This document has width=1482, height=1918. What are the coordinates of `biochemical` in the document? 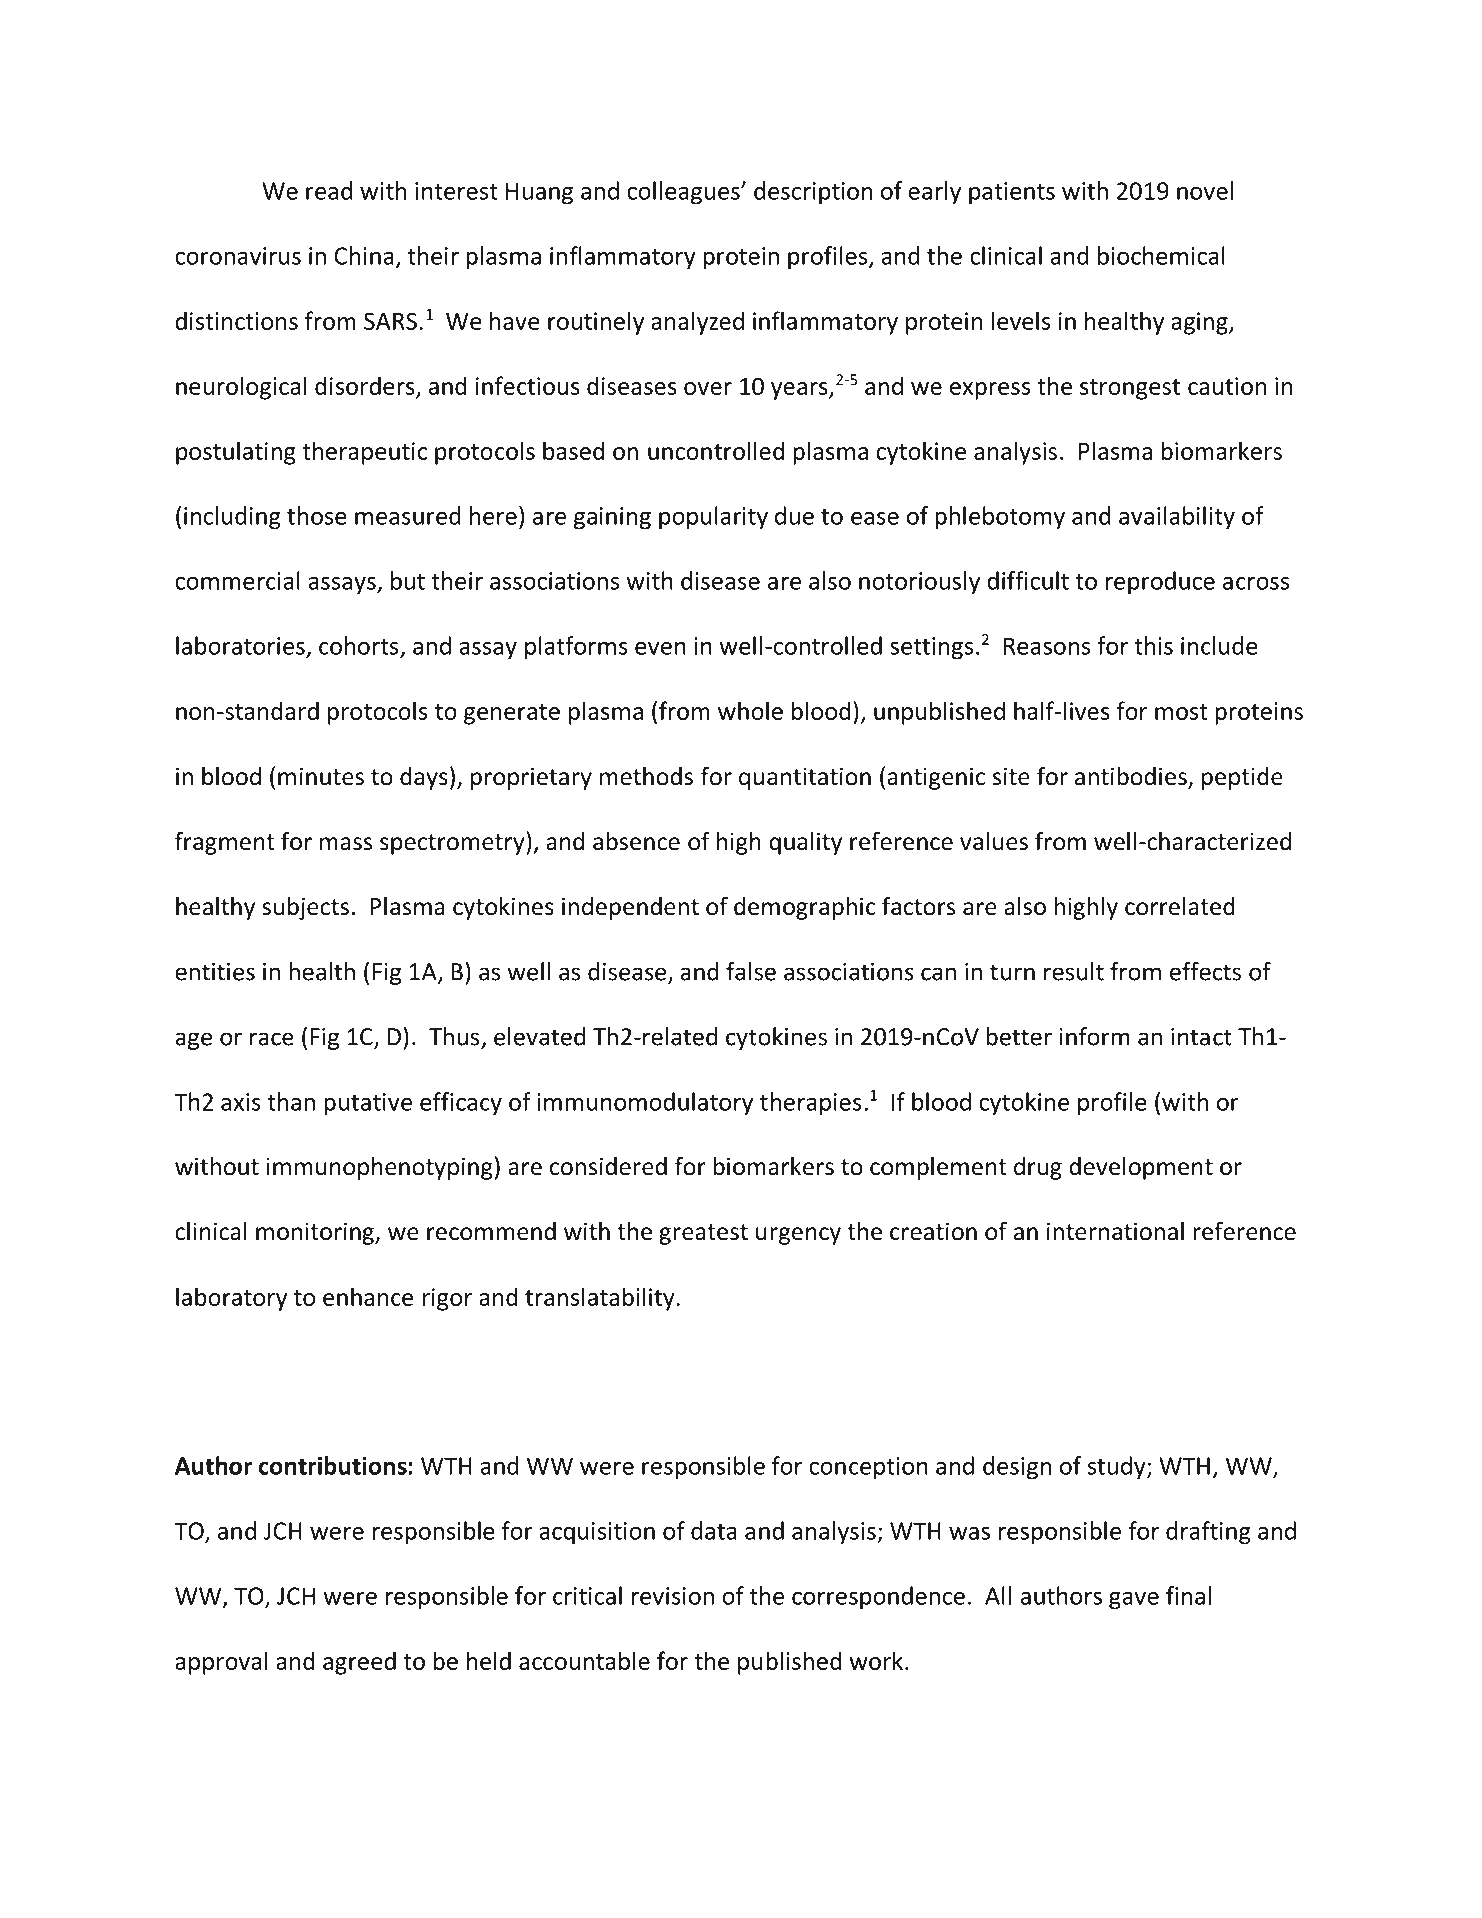 It's located at (1161, 255).
